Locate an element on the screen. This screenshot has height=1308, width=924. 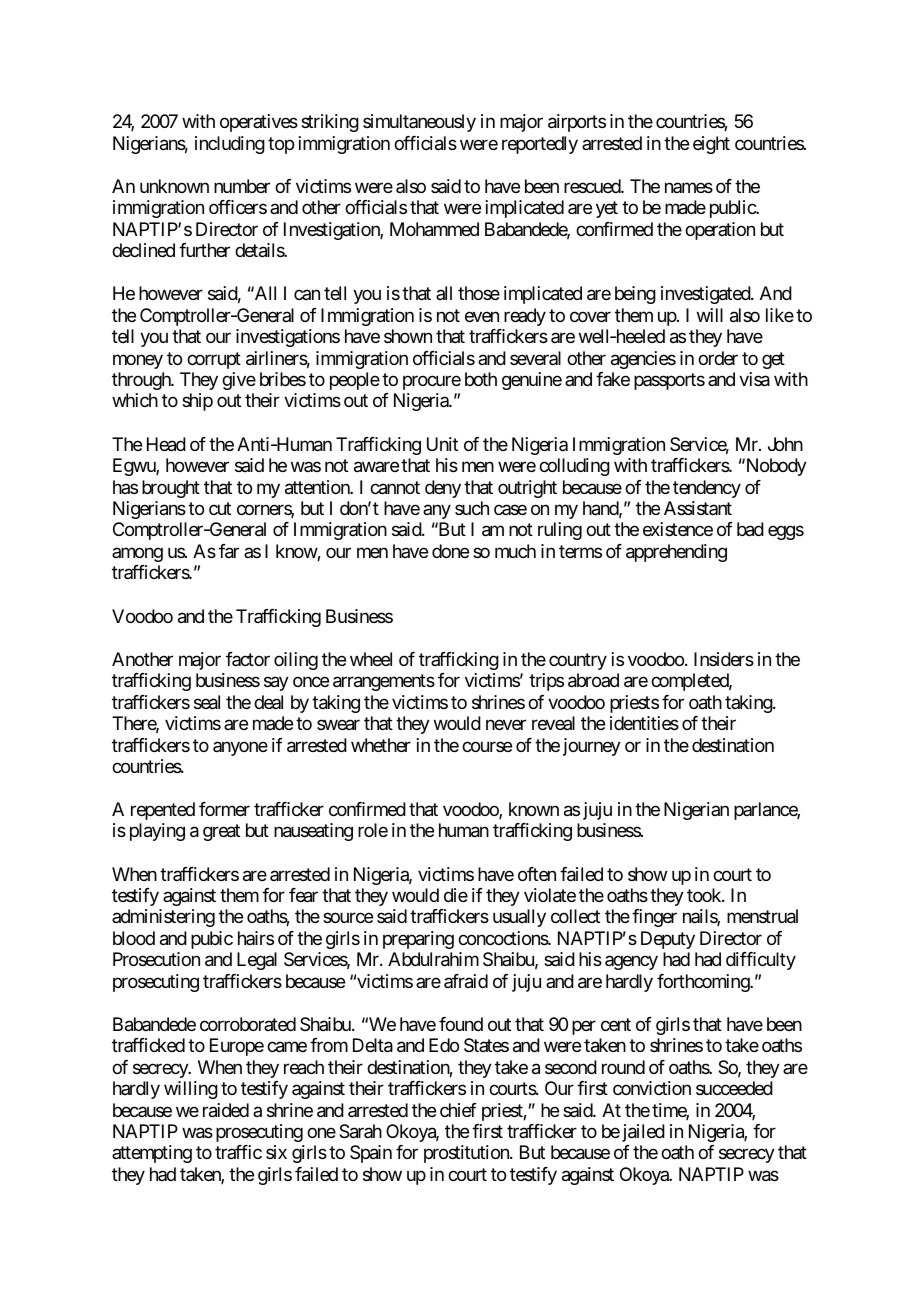
simultaneously is located at coordinates (419, 123).
